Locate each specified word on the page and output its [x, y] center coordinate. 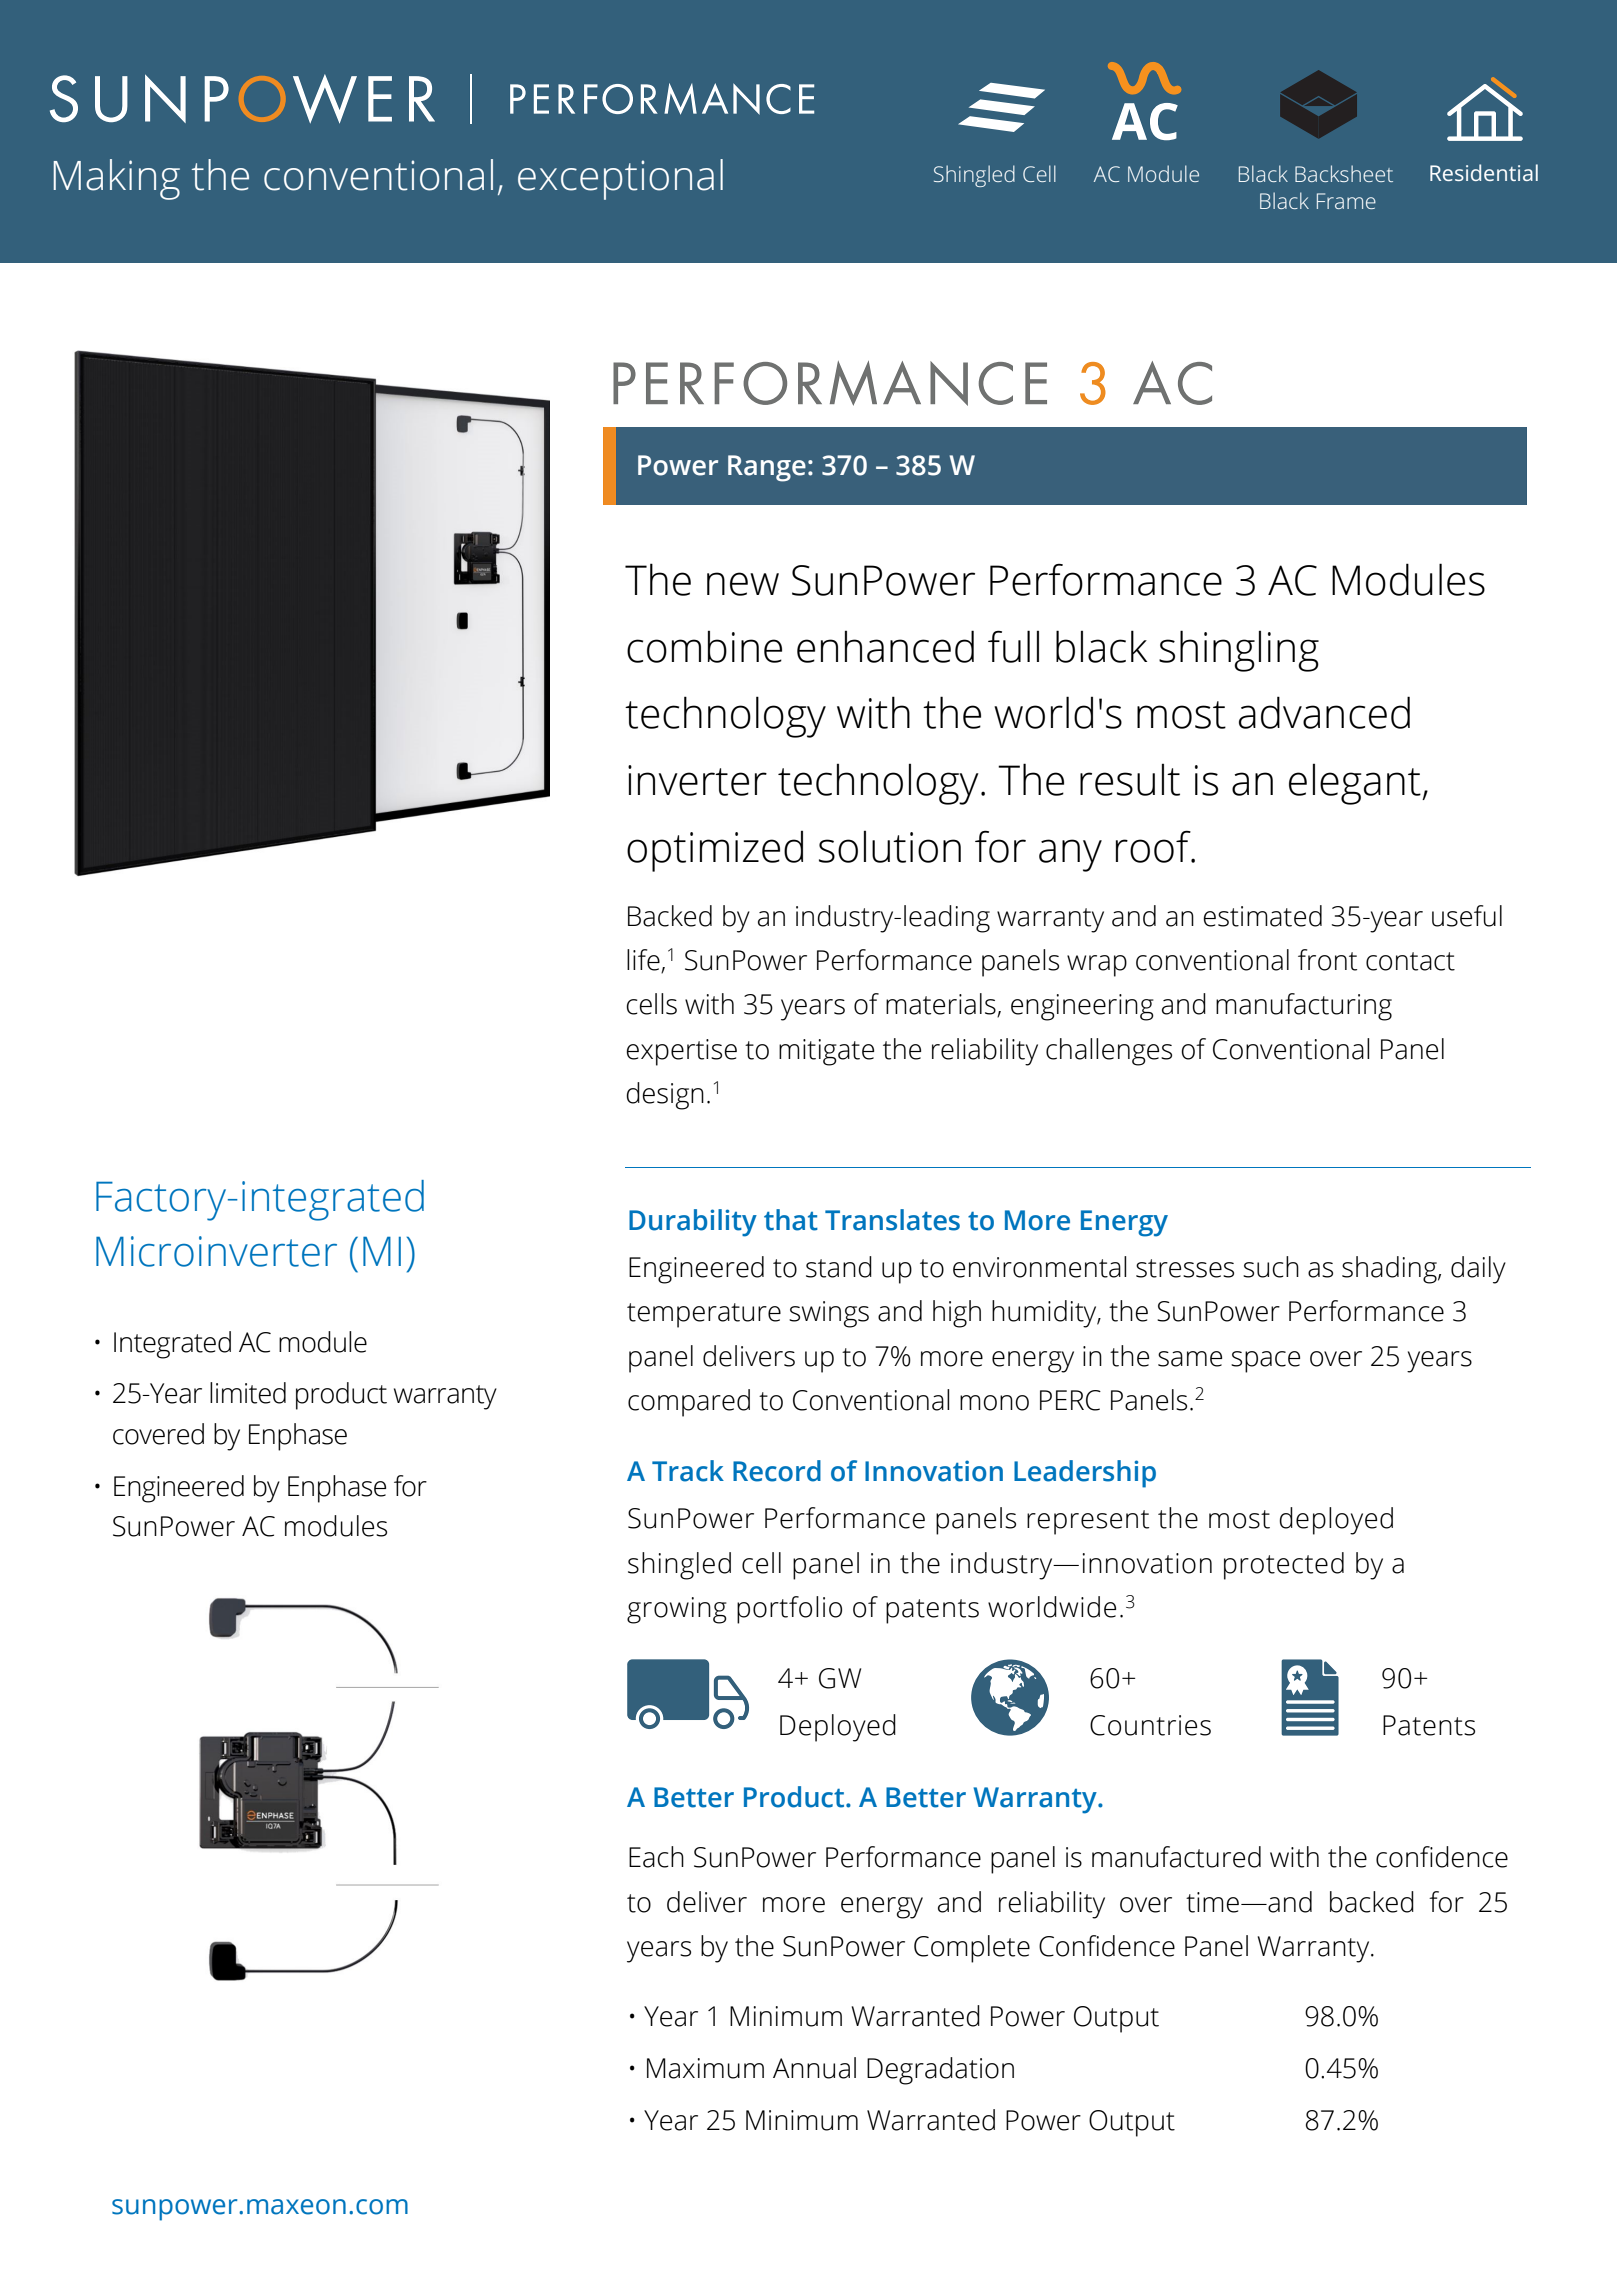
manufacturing [1304, 1007]
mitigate [826, 1052]
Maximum [705, 2068]
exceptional [620, 179]
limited [248, 1393]
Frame [1346, 201]
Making [117, 179]
